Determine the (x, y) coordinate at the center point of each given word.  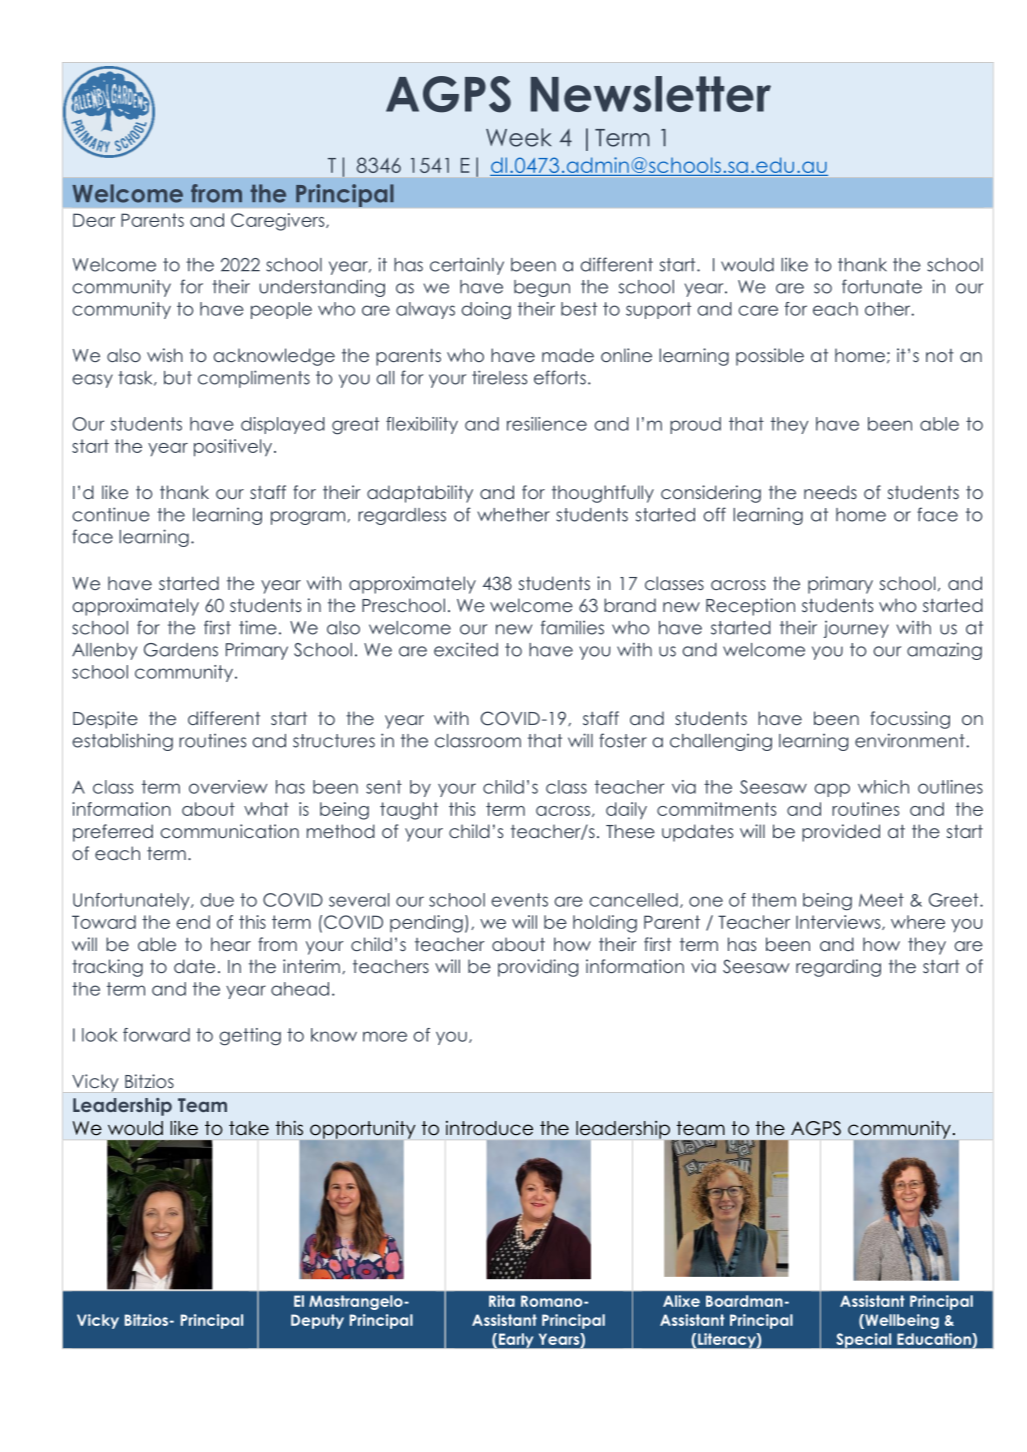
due (217, 900)
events (519, 900)
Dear (94, 220)
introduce (489, 1128)
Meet (881, 900)
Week (518, 137)
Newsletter (651, 94)
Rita (502, 1301)
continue (111, 514)
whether (513, 515)
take (249, 1128)
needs (830, 492)
